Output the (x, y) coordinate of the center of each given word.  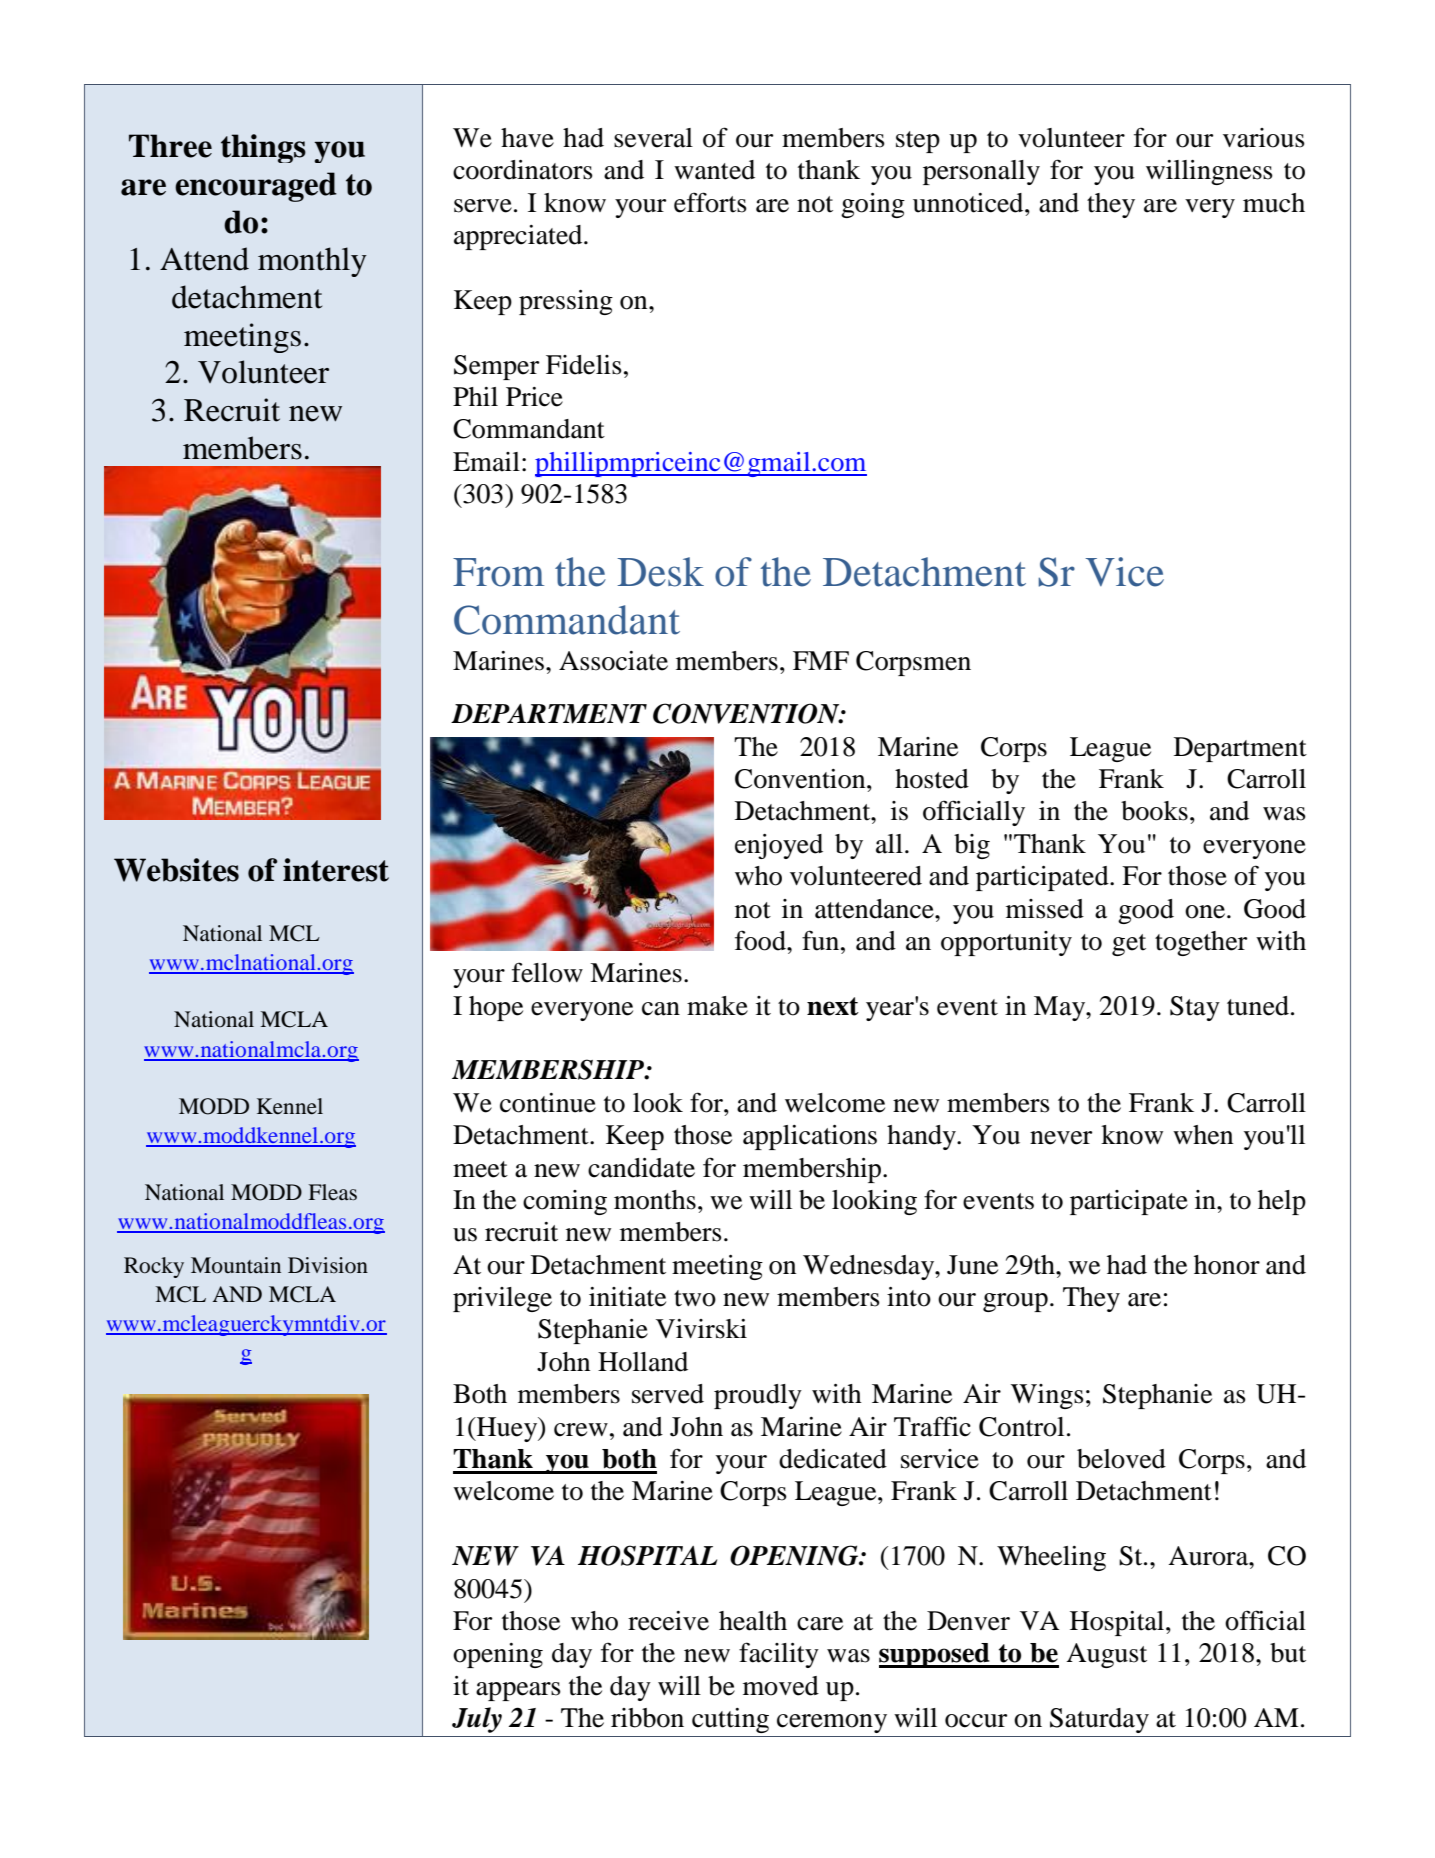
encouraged (256, 187)
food (761, 940)
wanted (714, 170)
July (477, 1720)
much (1274, 203)
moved (781, 1686)
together (1201, 943)
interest (336, 870)
